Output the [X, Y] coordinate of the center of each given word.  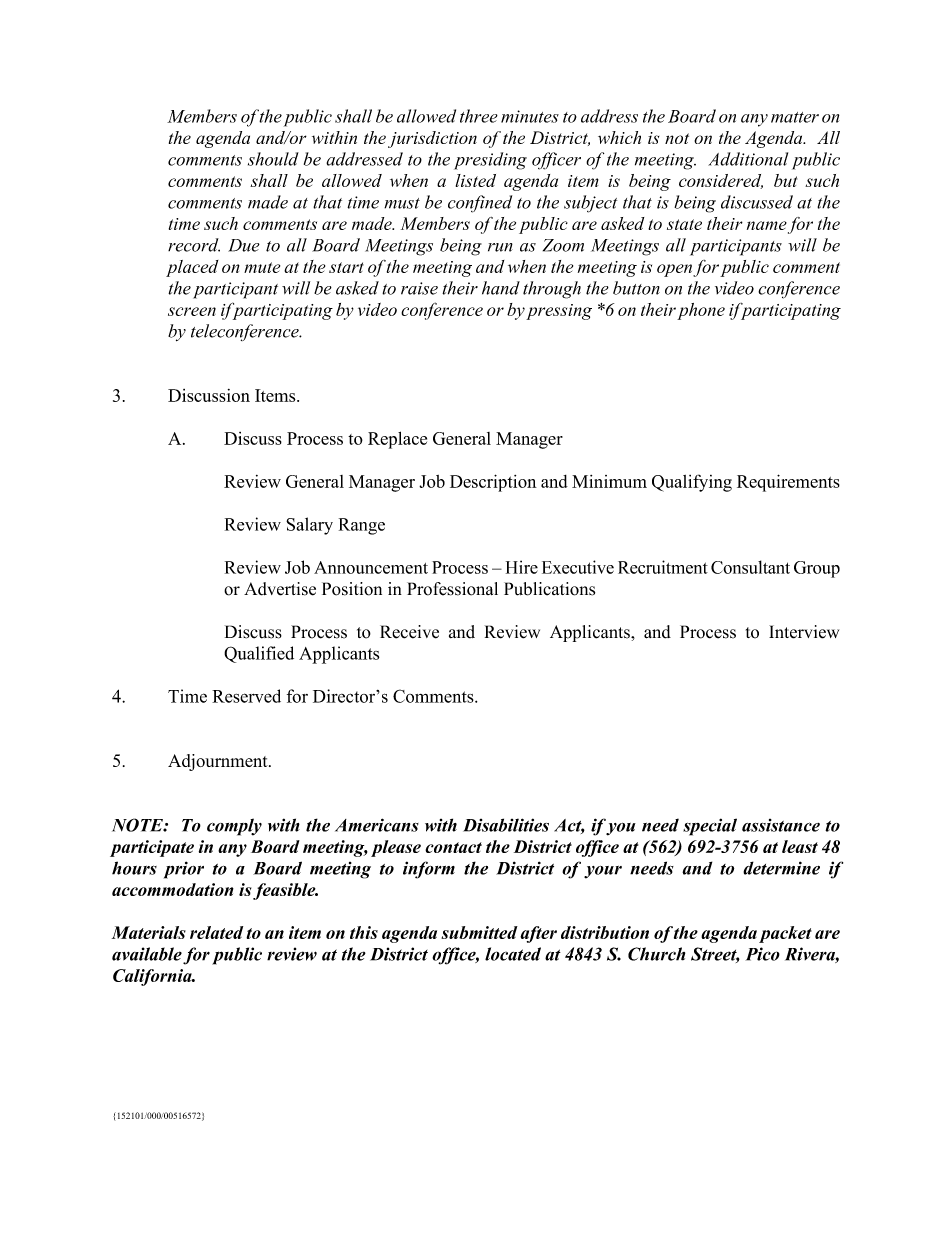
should [273, 159]
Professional [452, 589]
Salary [309, 526]
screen [192, 311]
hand [501, 288]
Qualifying [692, 483]
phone [701, 311]
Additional [748, 159]
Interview [804, 632]
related [216, 932]
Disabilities [506, 825]
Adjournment [219, 762]
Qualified [259, 654]
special [710, 827]
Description [493, 483]
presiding [490, 161]
